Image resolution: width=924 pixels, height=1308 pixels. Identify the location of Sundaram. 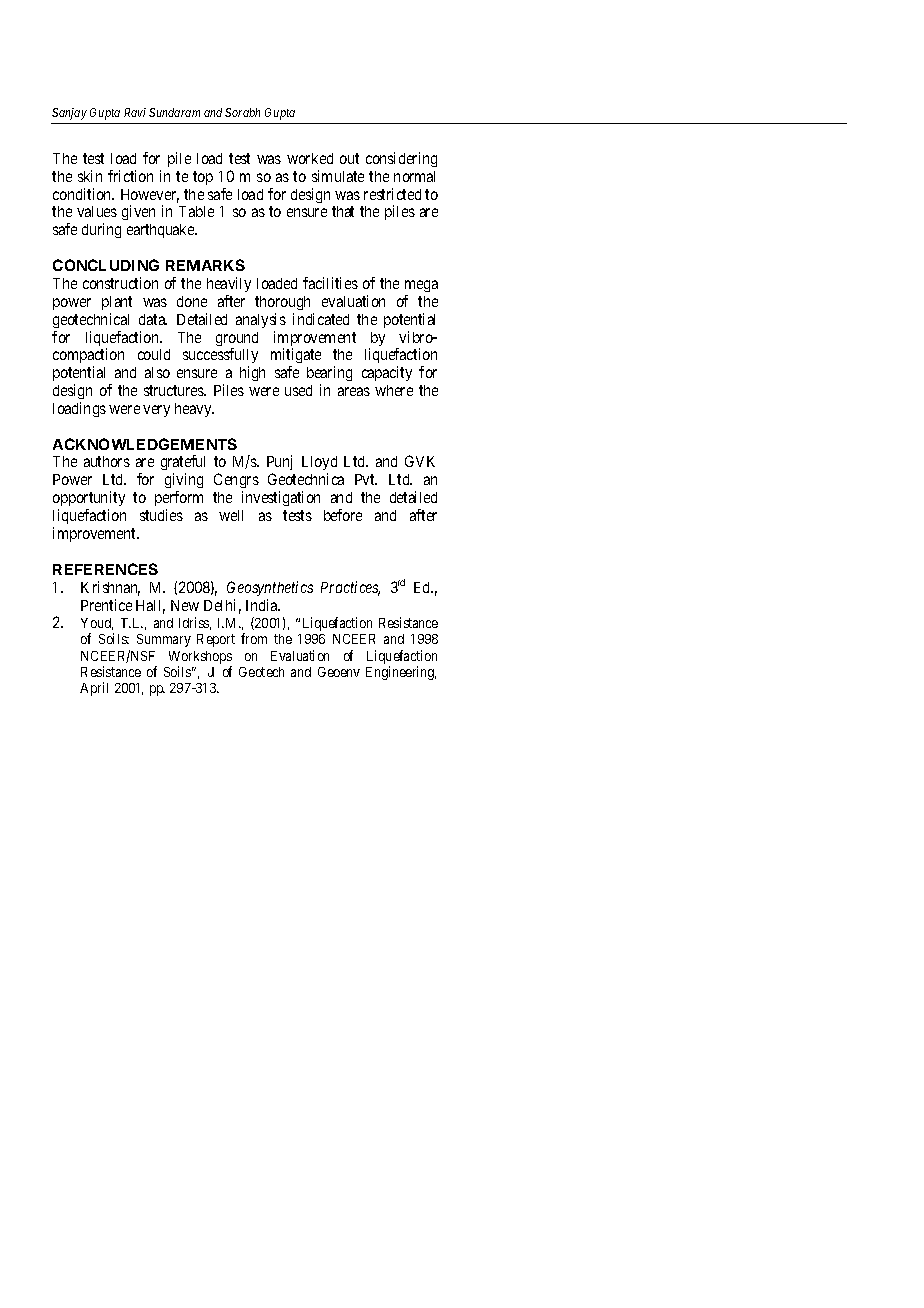
(174, 112).
